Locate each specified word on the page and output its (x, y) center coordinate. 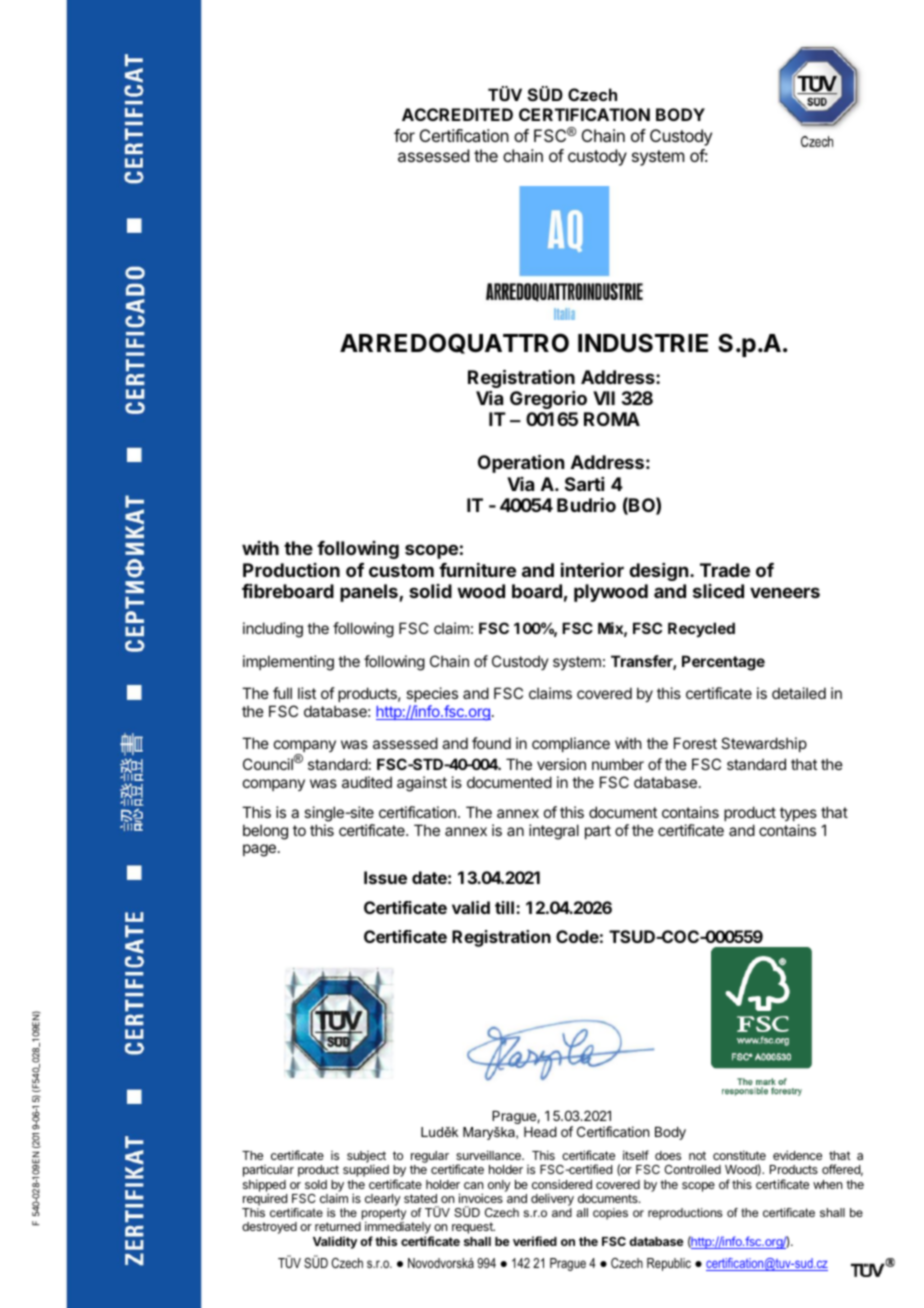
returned (338, 1226)
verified (535, 1241)
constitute (739, 1155)
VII (604, 398)
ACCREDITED (457, 114)
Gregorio (548, 400)
